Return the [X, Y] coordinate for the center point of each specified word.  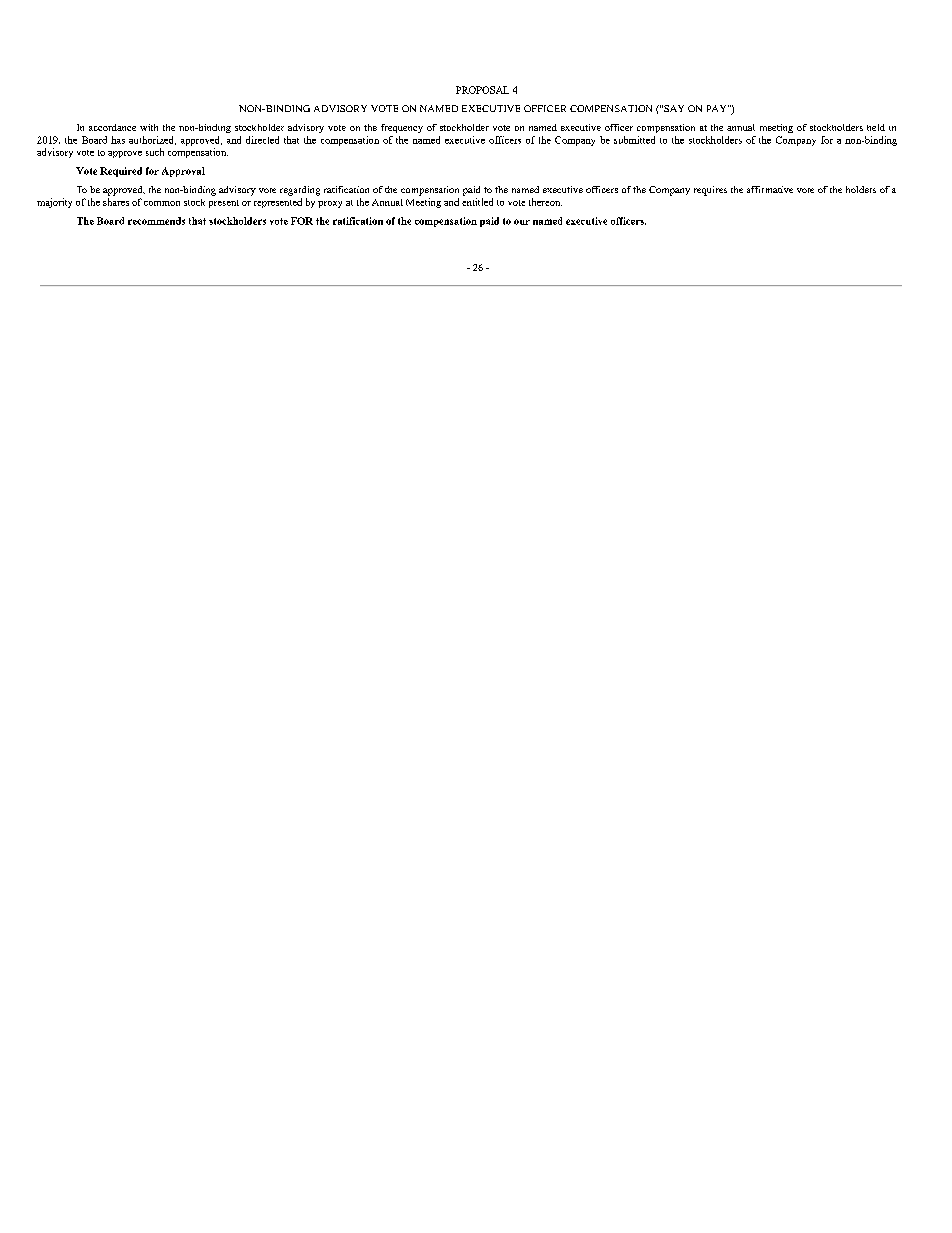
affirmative [770, 189]
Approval [183, 172]
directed [262, 140]
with [149, 127]
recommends [156, 221]
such [155, 152]
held [876, 127]
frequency [402, 128]
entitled [477, 202]
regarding [300, 191]
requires [710, 191]
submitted [634, 140]
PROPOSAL [482, 90]
